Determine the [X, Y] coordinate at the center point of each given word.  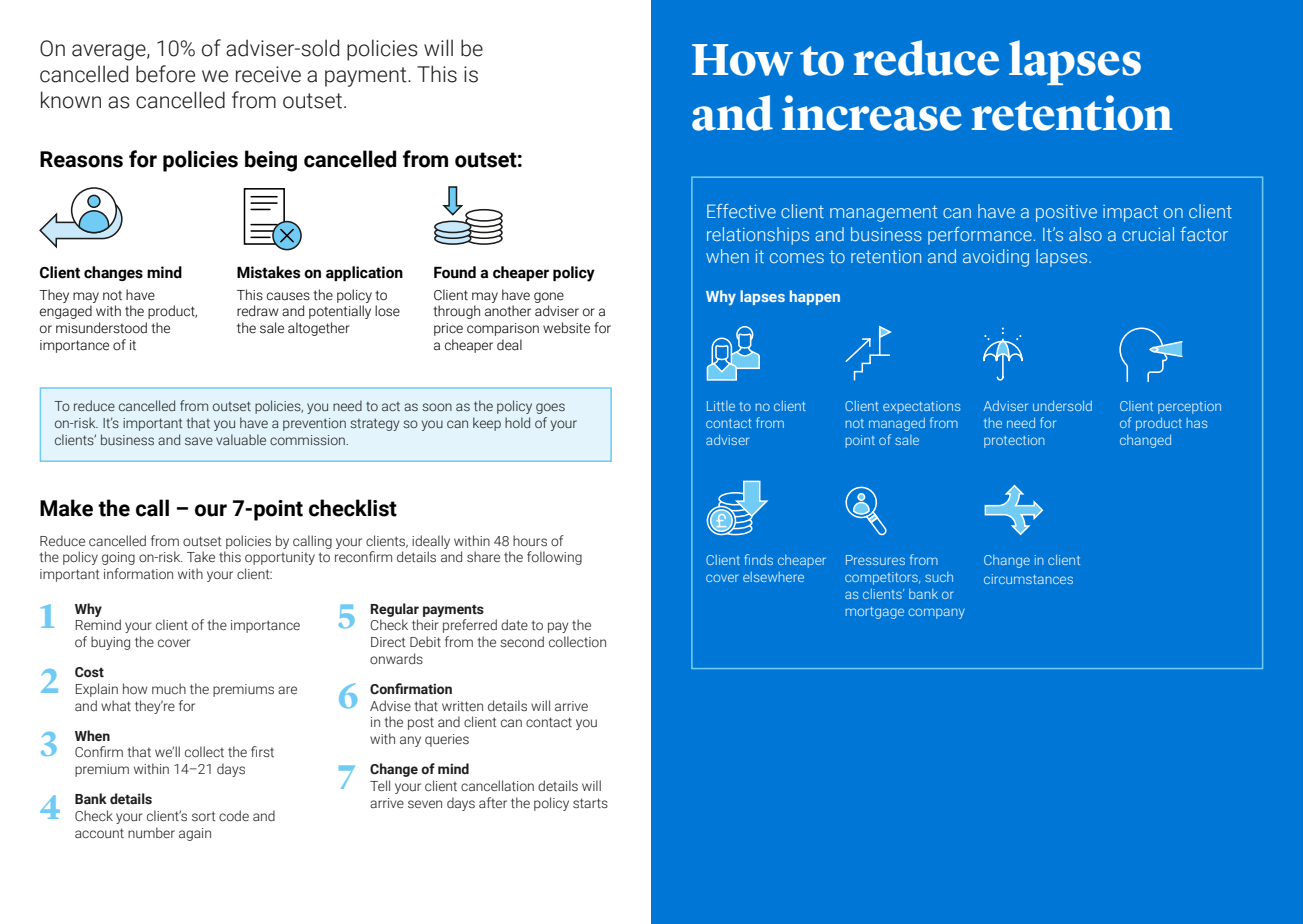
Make [66, 508]
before [165, 74]
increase [872, 113]
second [522, 642]
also [1085, 234]
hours [530, 541]
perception [1189, 407]
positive [1066, 213]
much [169, 688]
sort [203, 816]
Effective [741, 211]
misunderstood [101, 328]
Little [721, 406]
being [271, 161]
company [936, 613]
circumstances [1028, 579]
